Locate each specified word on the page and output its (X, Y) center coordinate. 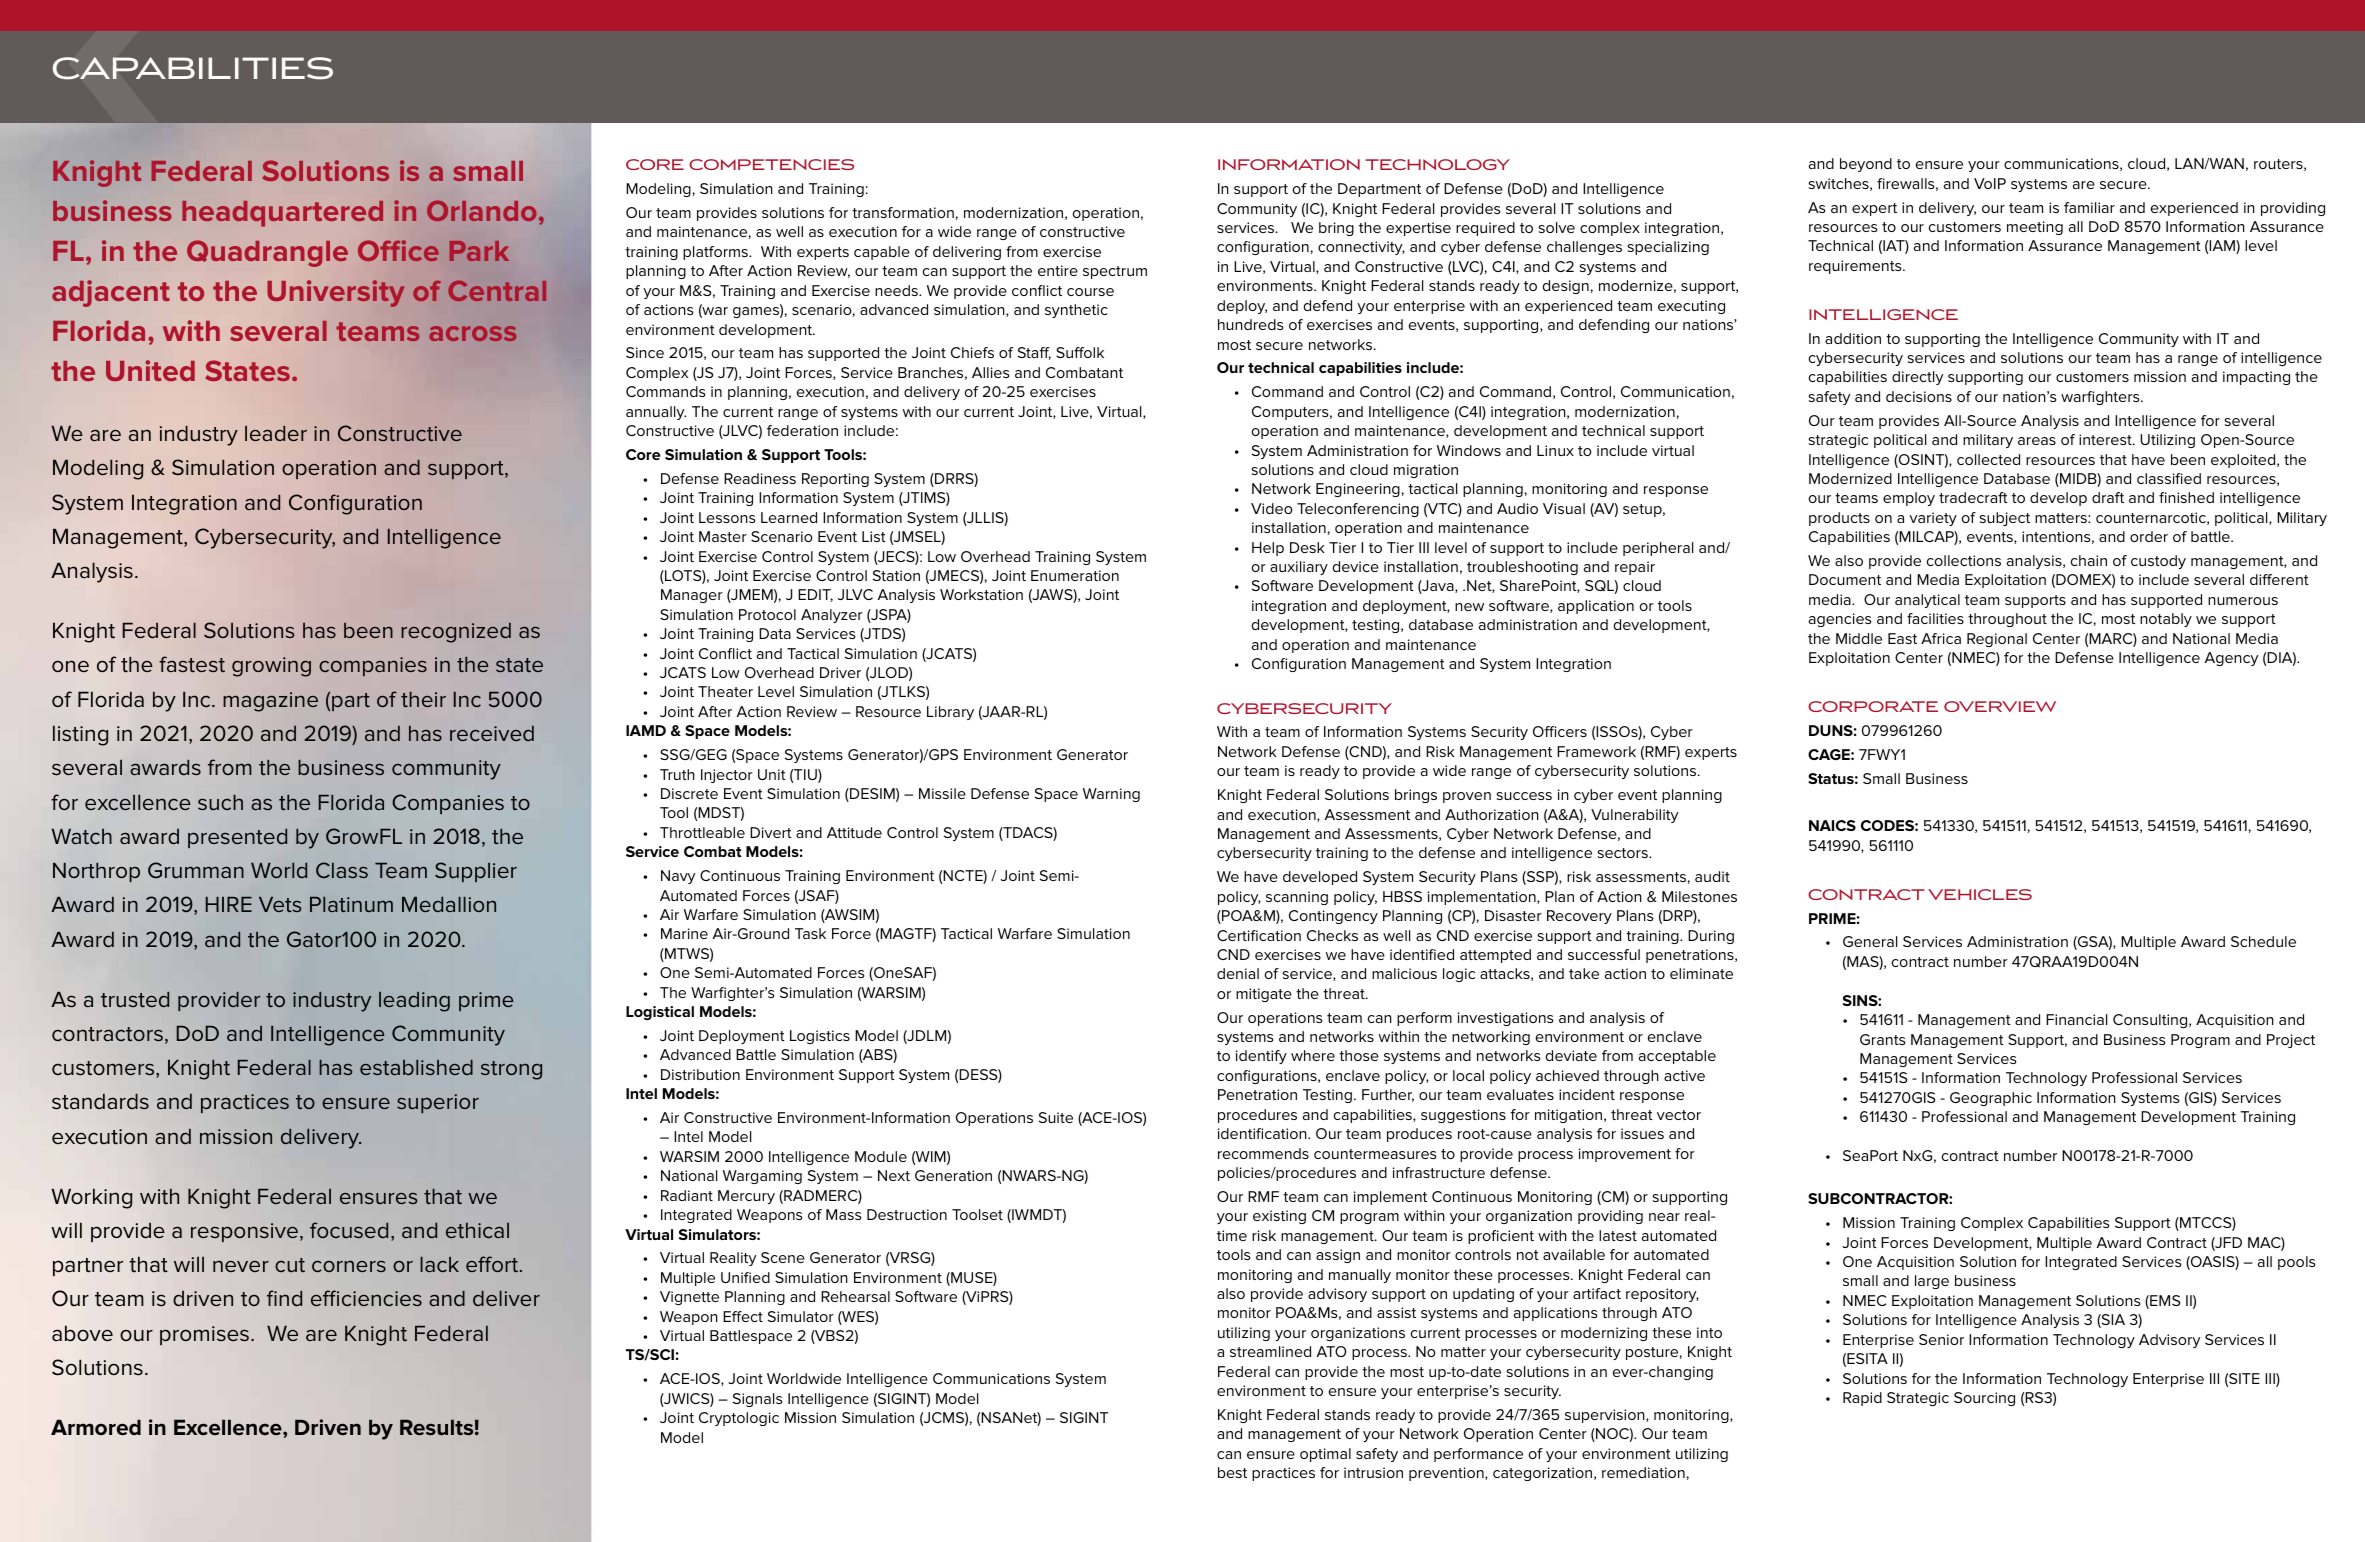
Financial (2076, 1019)
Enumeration (1075, 575)
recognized (456, 633)
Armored (96, 1427)
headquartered (282, 214)
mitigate (1264, 995)
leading (414, 1002)
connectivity (1361, 248)
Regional (1997, 640)
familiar (2089, 207)
